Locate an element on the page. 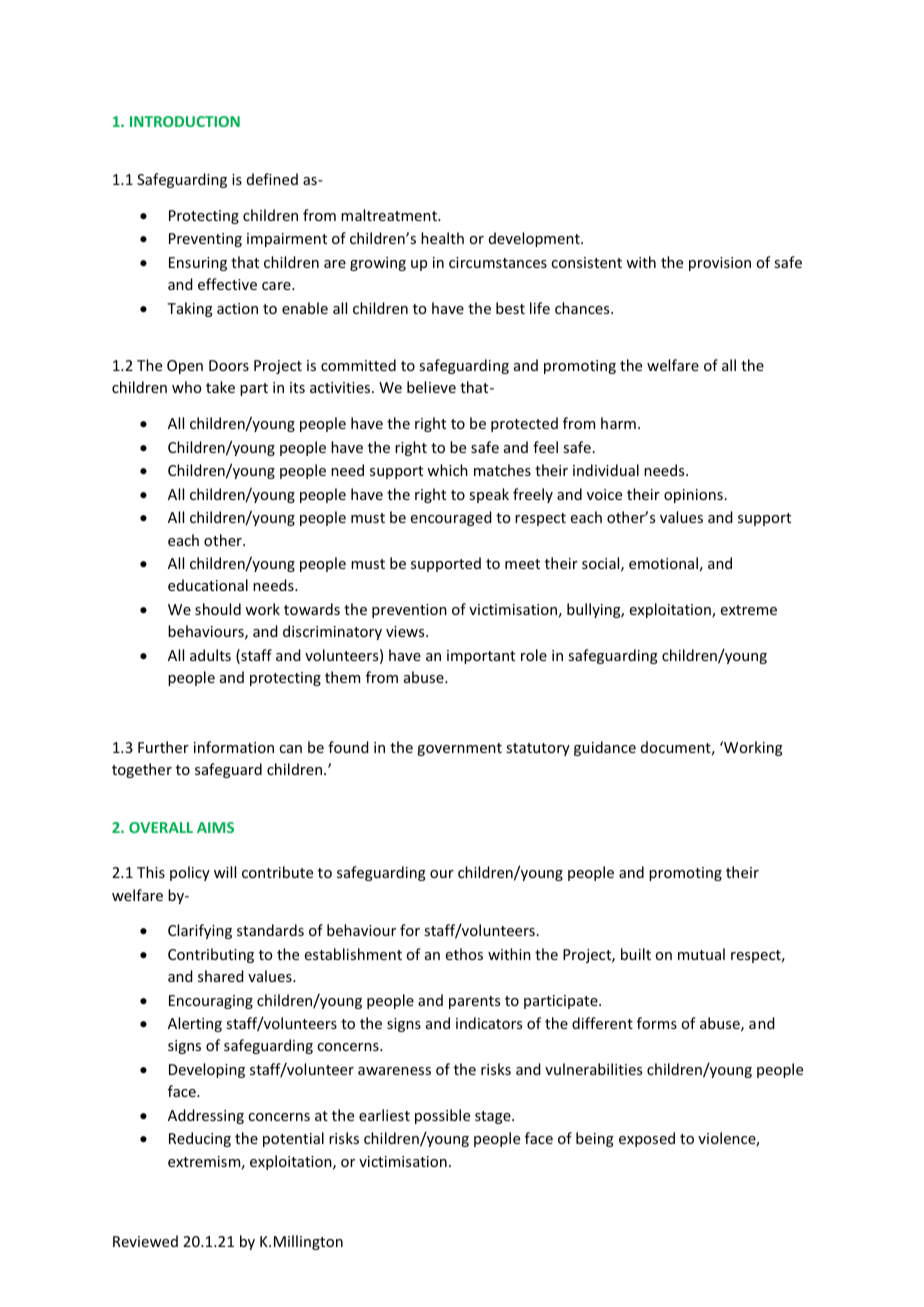 The image size is (924, 1307). provision is located at coordinates (720, 264).
